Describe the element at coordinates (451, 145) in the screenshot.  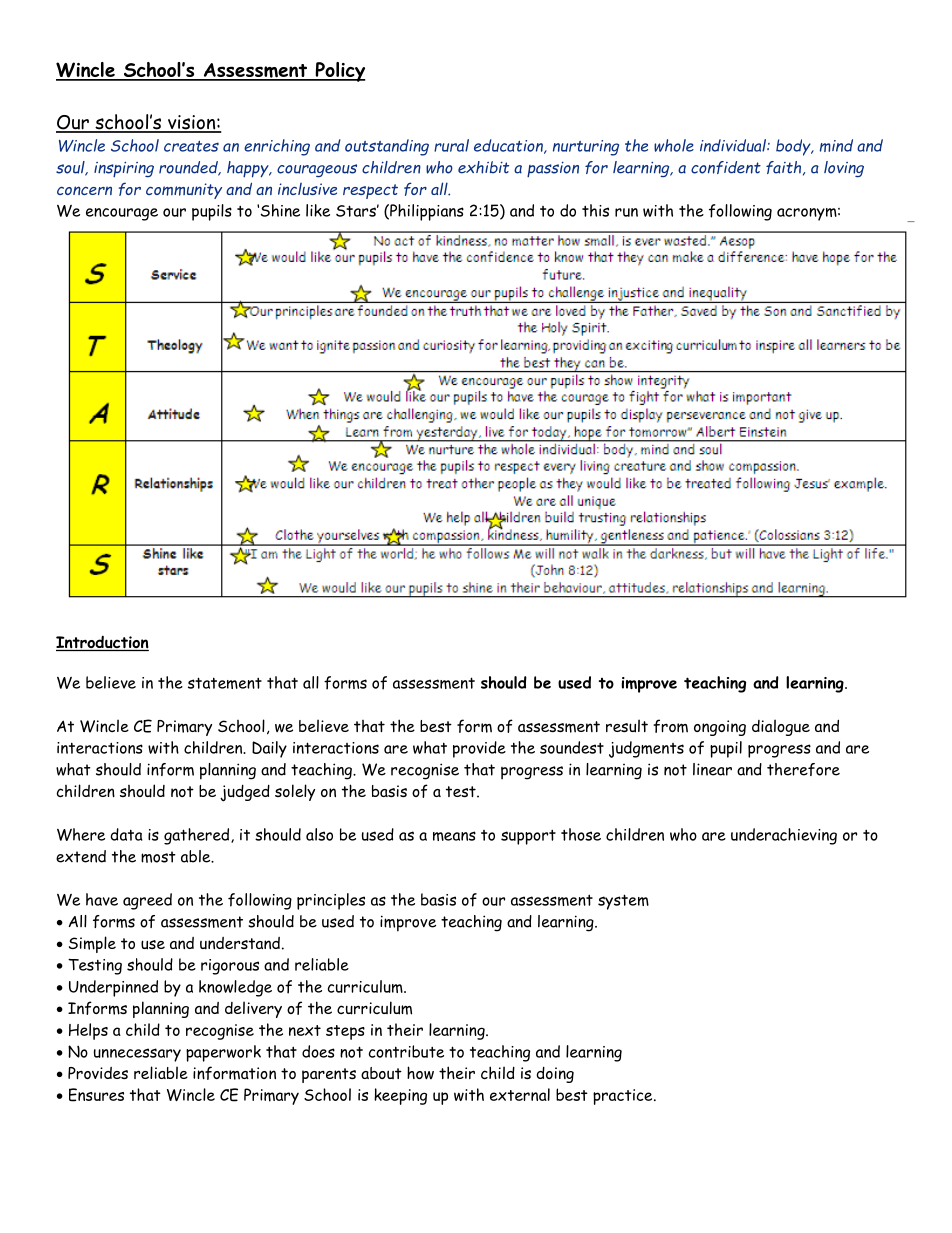
I see `rural` at that location.
